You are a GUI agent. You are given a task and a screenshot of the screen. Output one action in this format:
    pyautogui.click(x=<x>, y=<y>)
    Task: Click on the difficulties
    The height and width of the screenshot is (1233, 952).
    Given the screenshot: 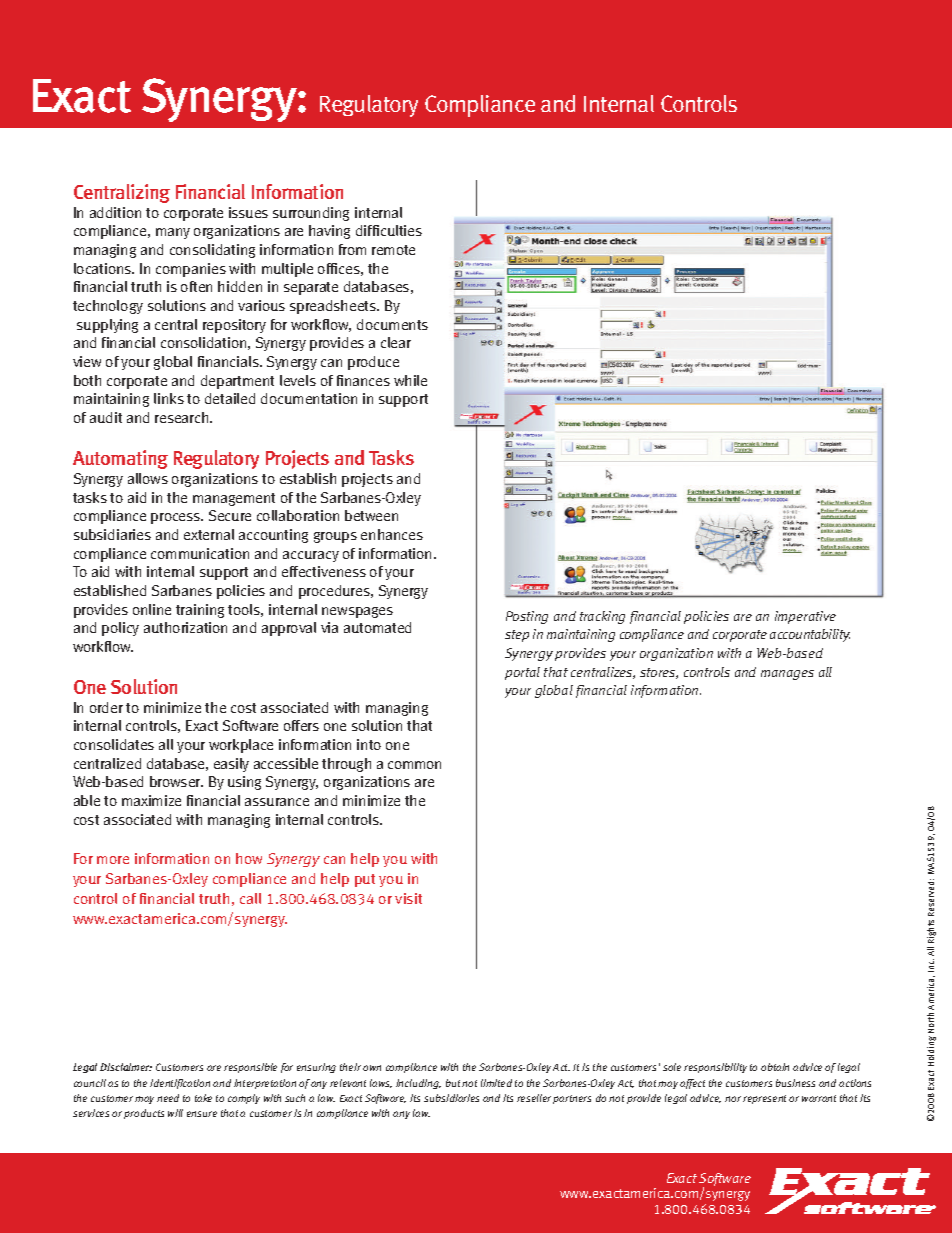 What is the action you would take?
    pyautogui.click(x=389, y=230)
